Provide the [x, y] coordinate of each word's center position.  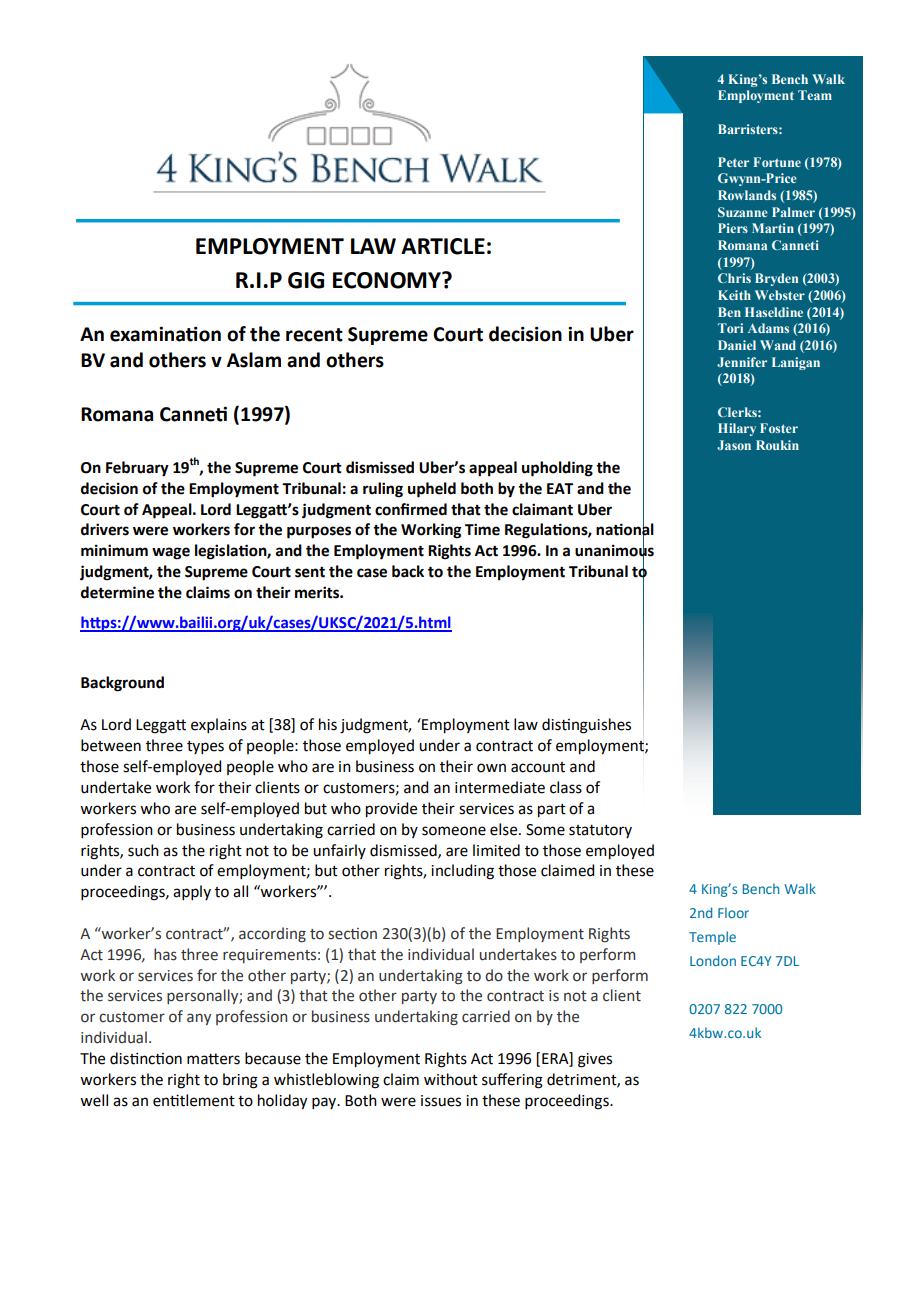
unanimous [614, 550]
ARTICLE [443, 246]
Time [482, 529]
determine [117, 592]
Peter [733, 162]
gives [595, 1060]
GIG [306, 280]
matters [213, 1059]
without [451, 1079]
